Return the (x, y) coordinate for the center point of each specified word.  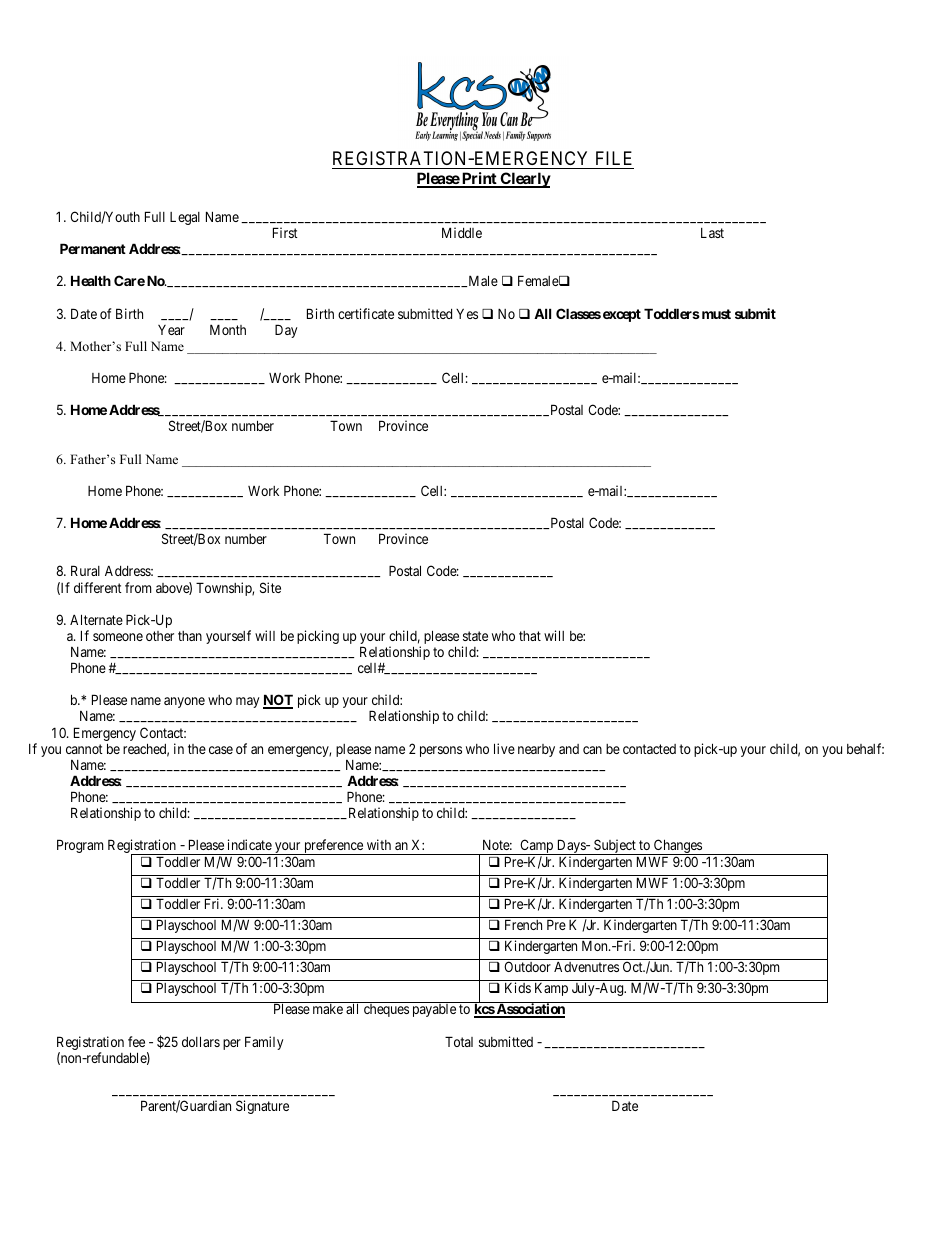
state (475, 636)
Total (459, 1041)
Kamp (551, 989)
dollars (201, 1041)
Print (479, 179)
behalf (865, 748)
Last (712, 233)
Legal (185, 218)
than (190, 636)
